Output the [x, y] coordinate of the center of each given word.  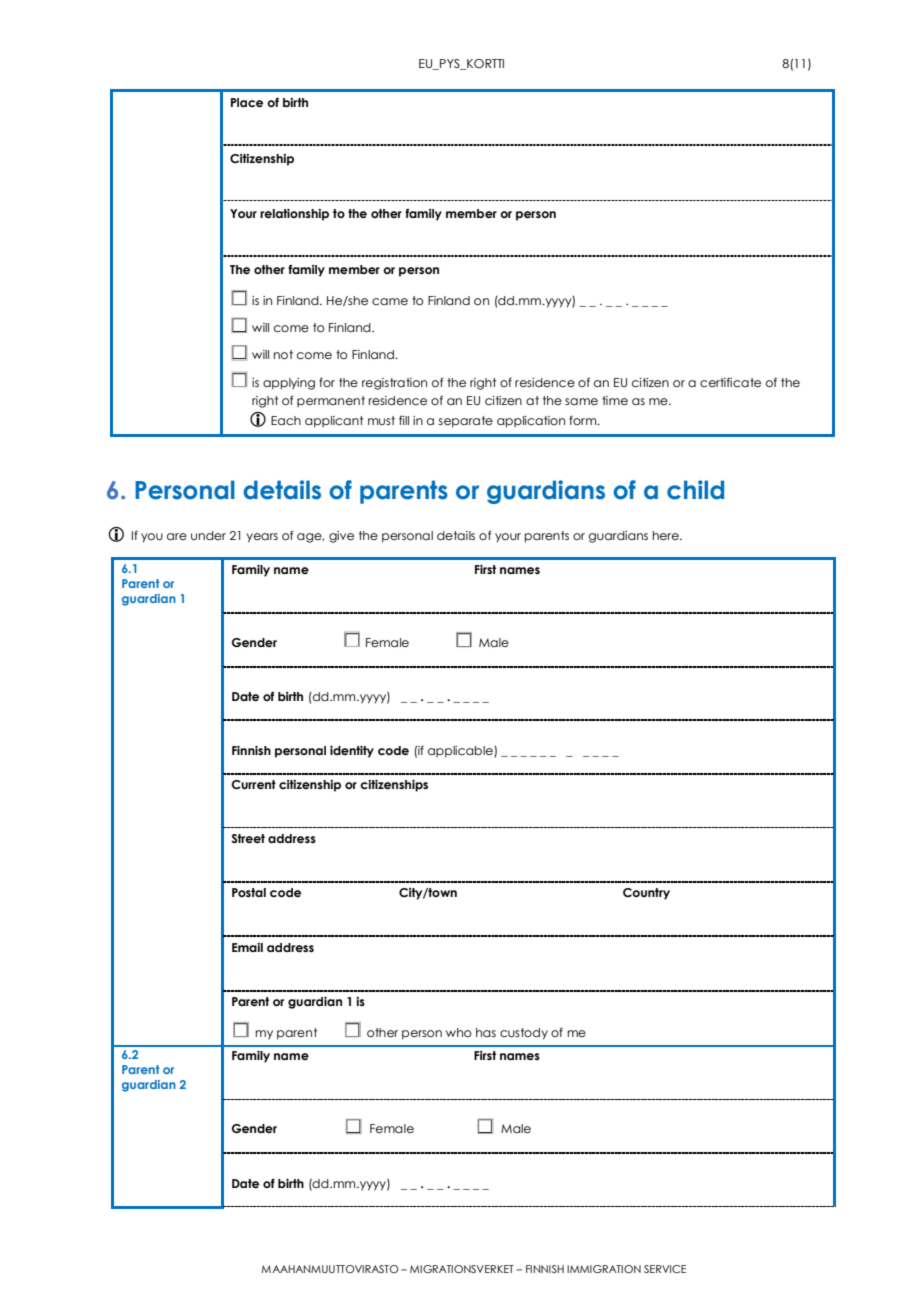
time [615, 400]
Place [247, 102]
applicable [461, 752]
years [262, 538]
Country [646, 894]
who [458, 1032]
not [283, 354]
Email [247, 947]
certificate [730, 382]
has [486, 1032]
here [667, 535]
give [341, 537]
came [390, 301]
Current [253, 784]
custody [524, 1034]
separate [465, 422]
